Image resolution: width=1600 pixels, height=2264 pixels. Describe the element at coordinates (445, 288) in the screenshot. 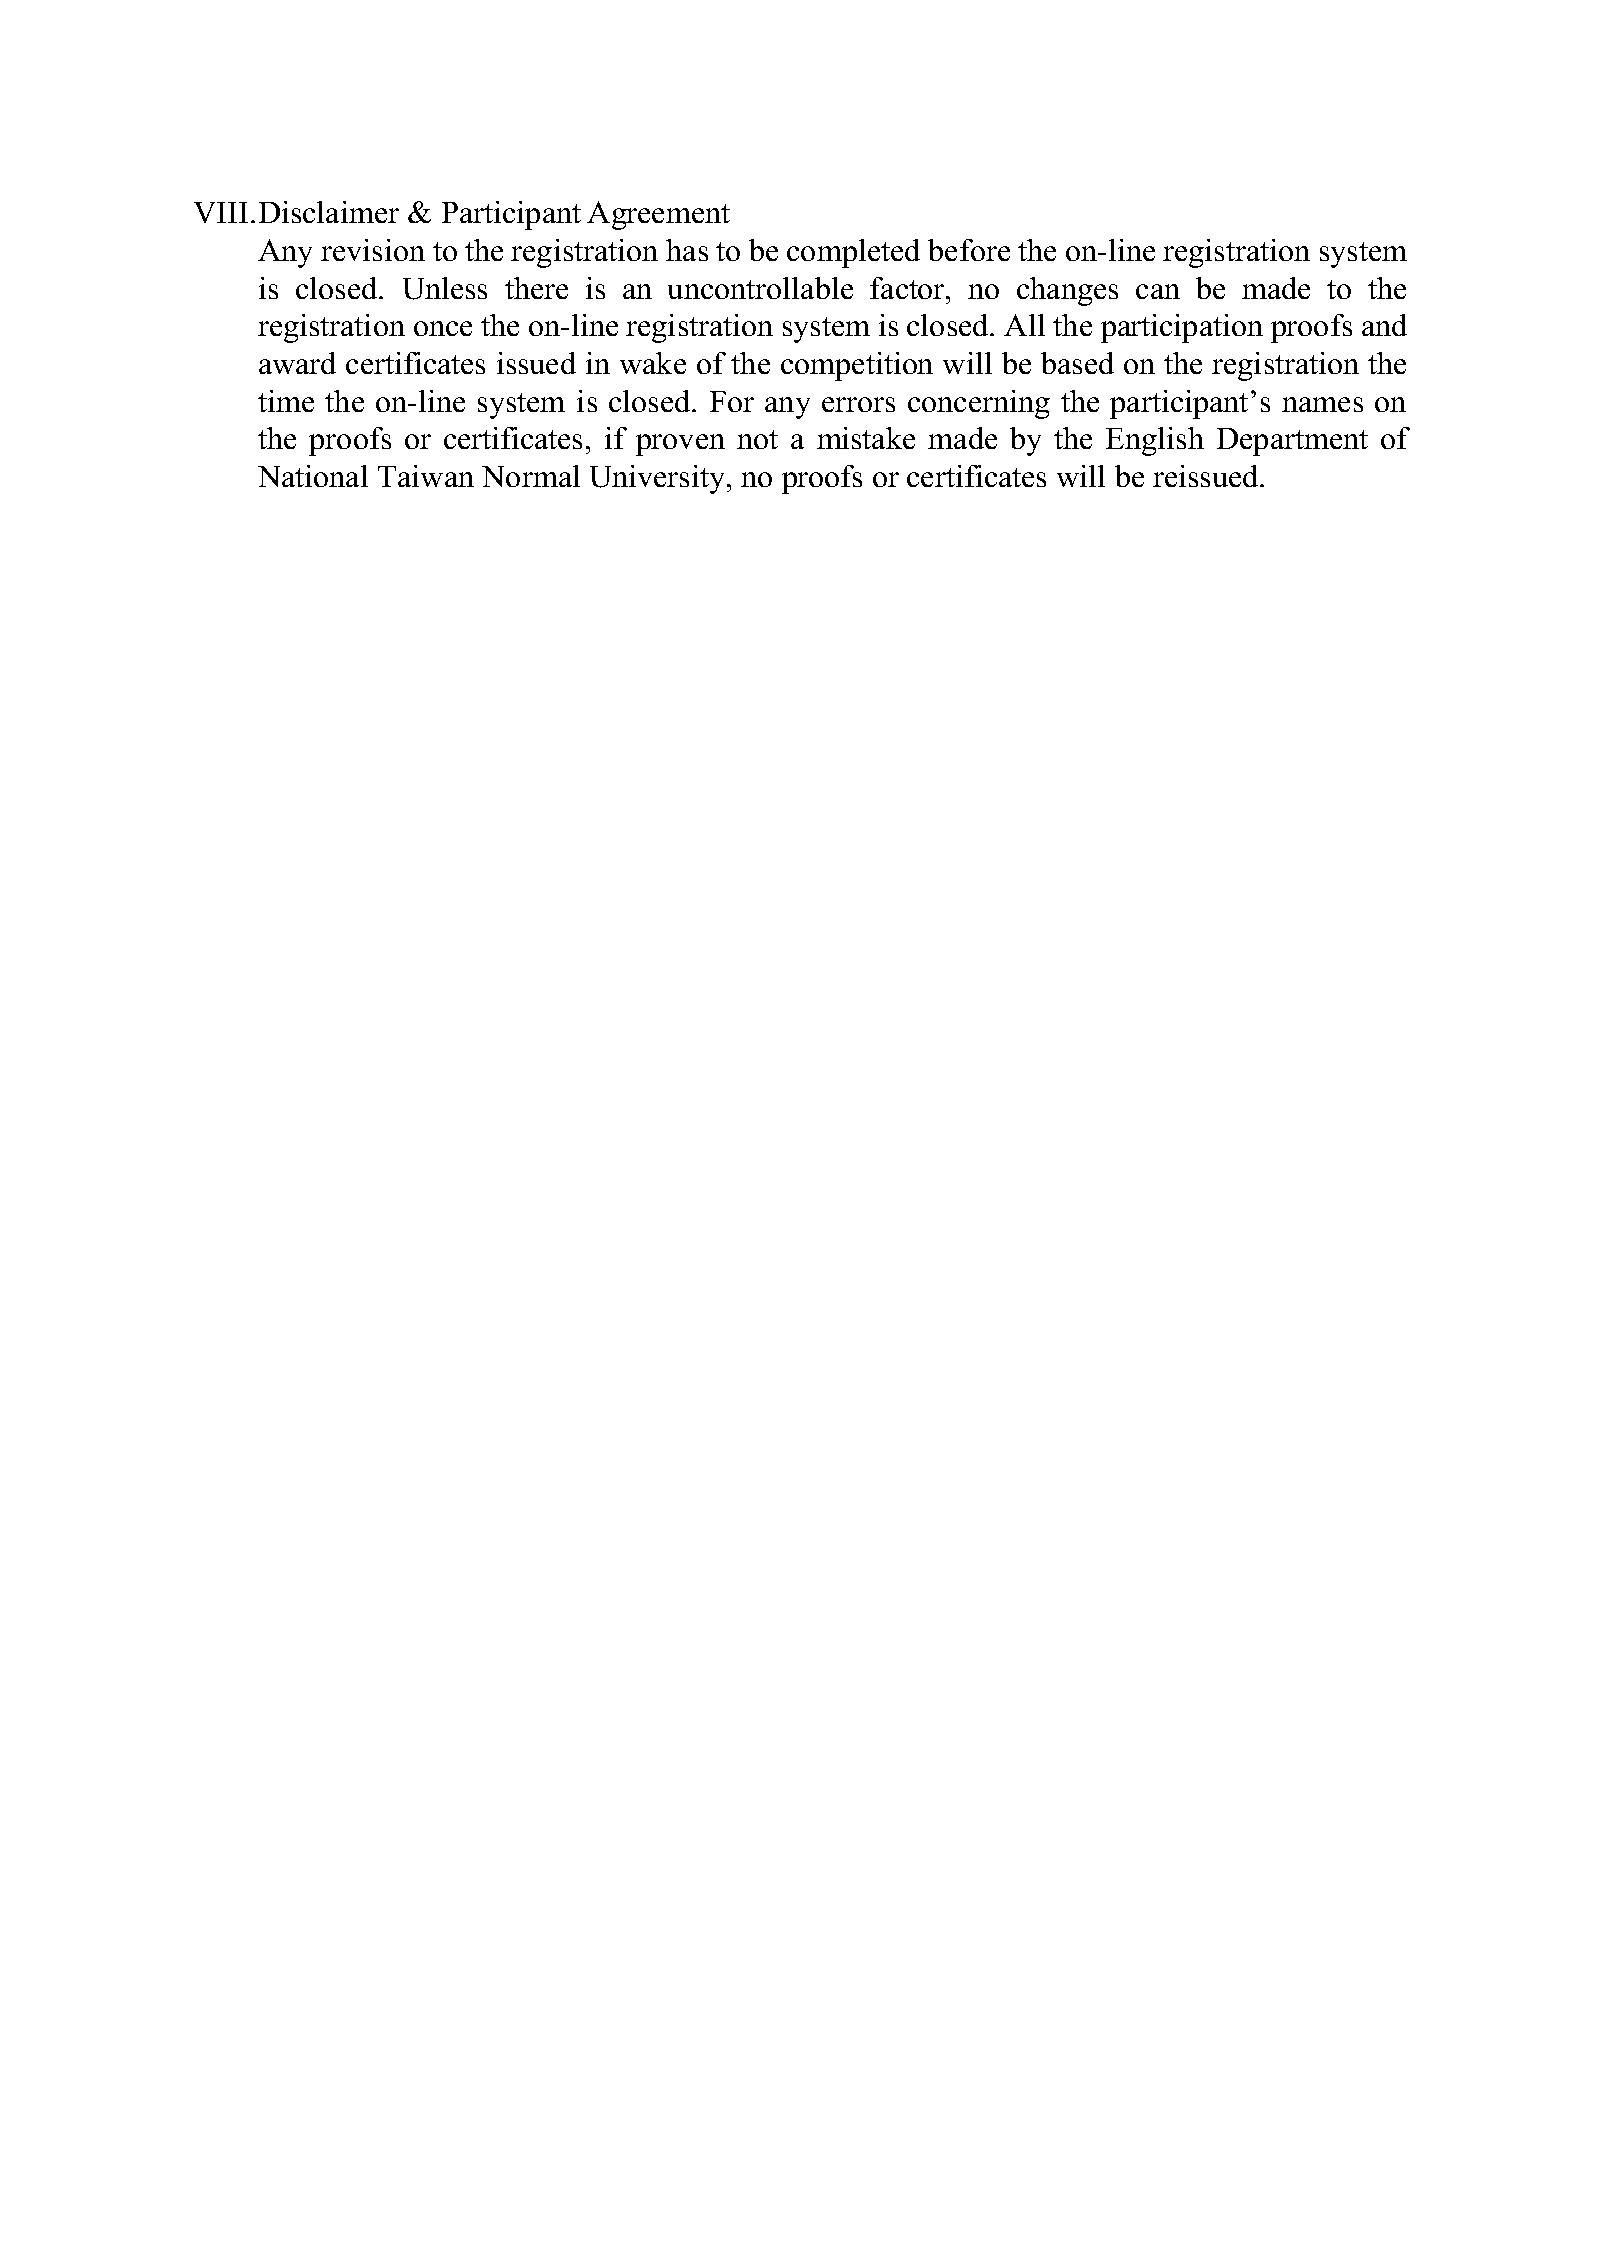

I see `Unless` at that location.
